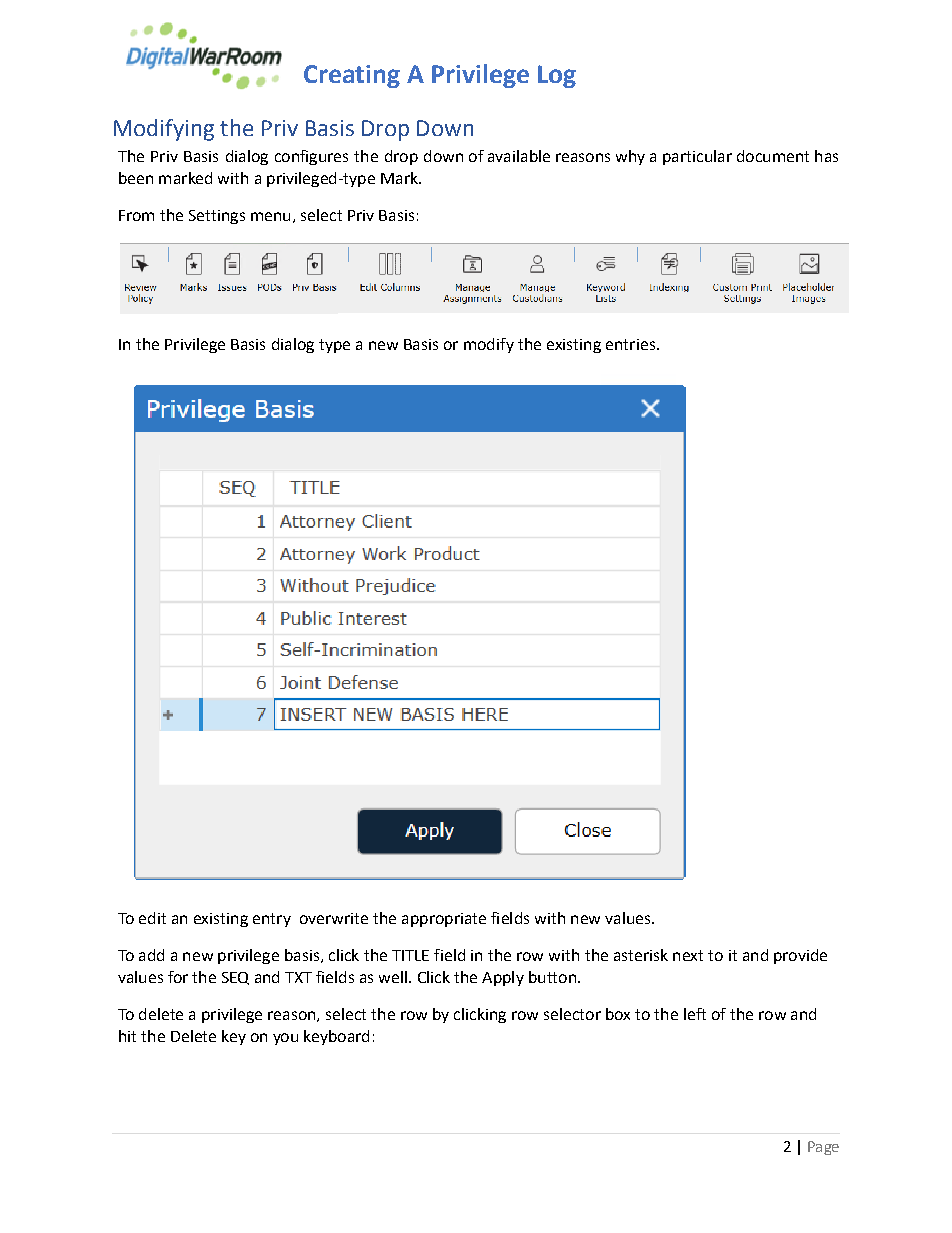 Image resolution: width=952 pixels, height=1233 pixels. What do you see at coordinates (272, 920) in the image?
I see `entry` at bounding box center [272, 920].
